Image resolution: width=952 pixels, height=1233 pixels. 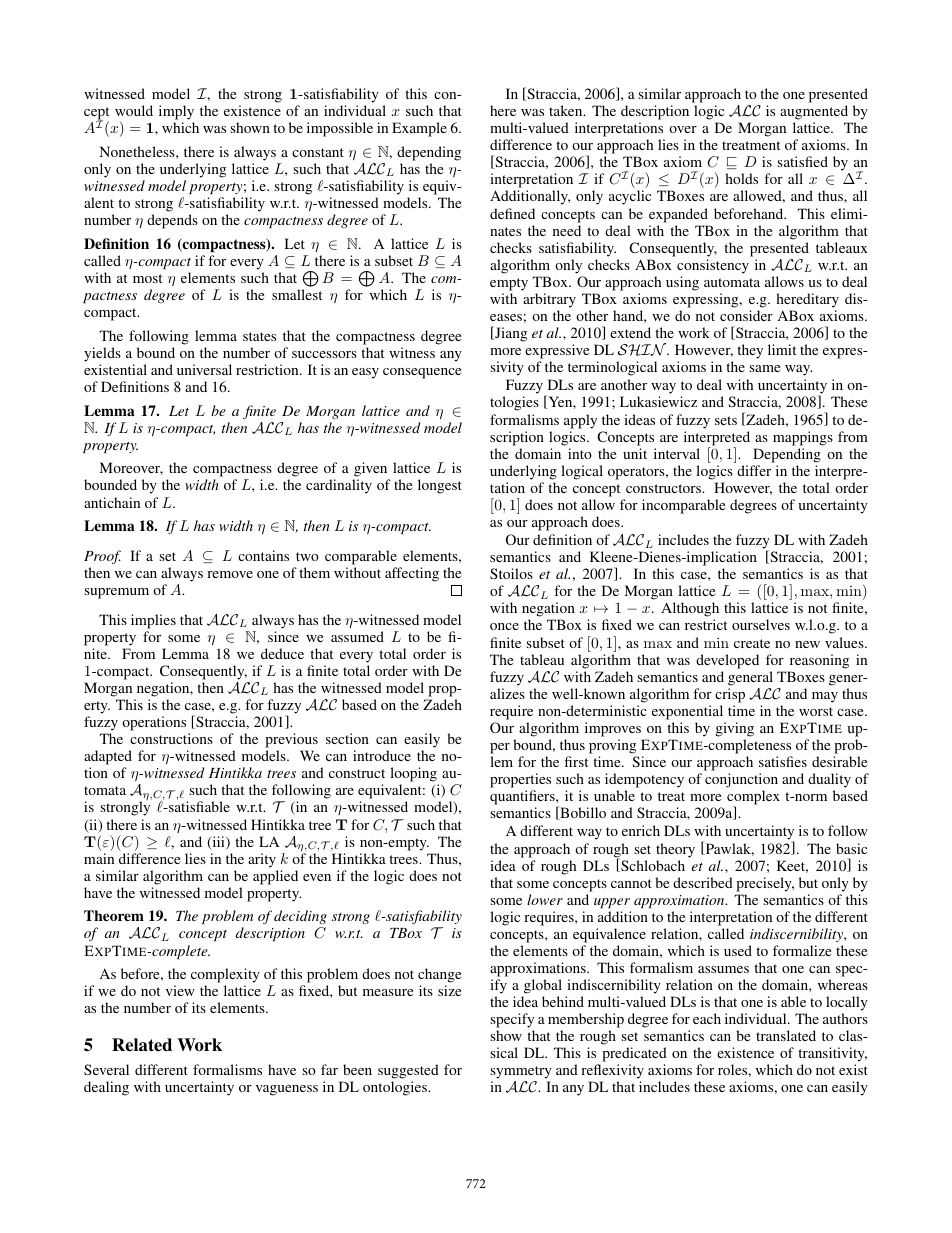 I want to click on Example, so click(x=419, y=129).
